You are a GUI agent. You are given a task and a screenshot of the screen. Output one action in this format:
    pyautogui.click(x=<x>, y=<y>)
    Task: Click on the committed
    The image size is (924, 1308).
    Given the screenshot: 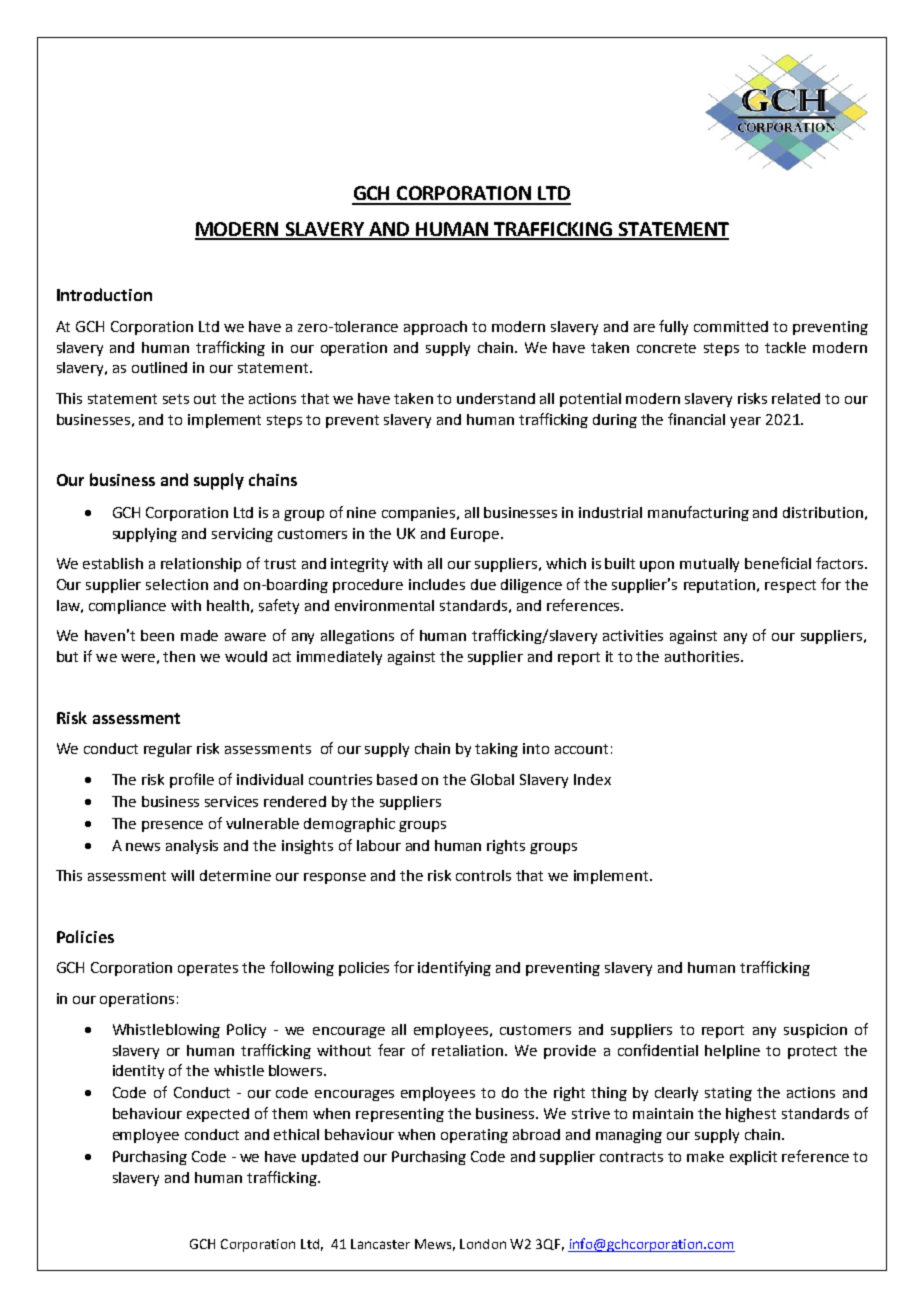 What is the action you would take?
    pyautogui.click(x=731, y=326)
